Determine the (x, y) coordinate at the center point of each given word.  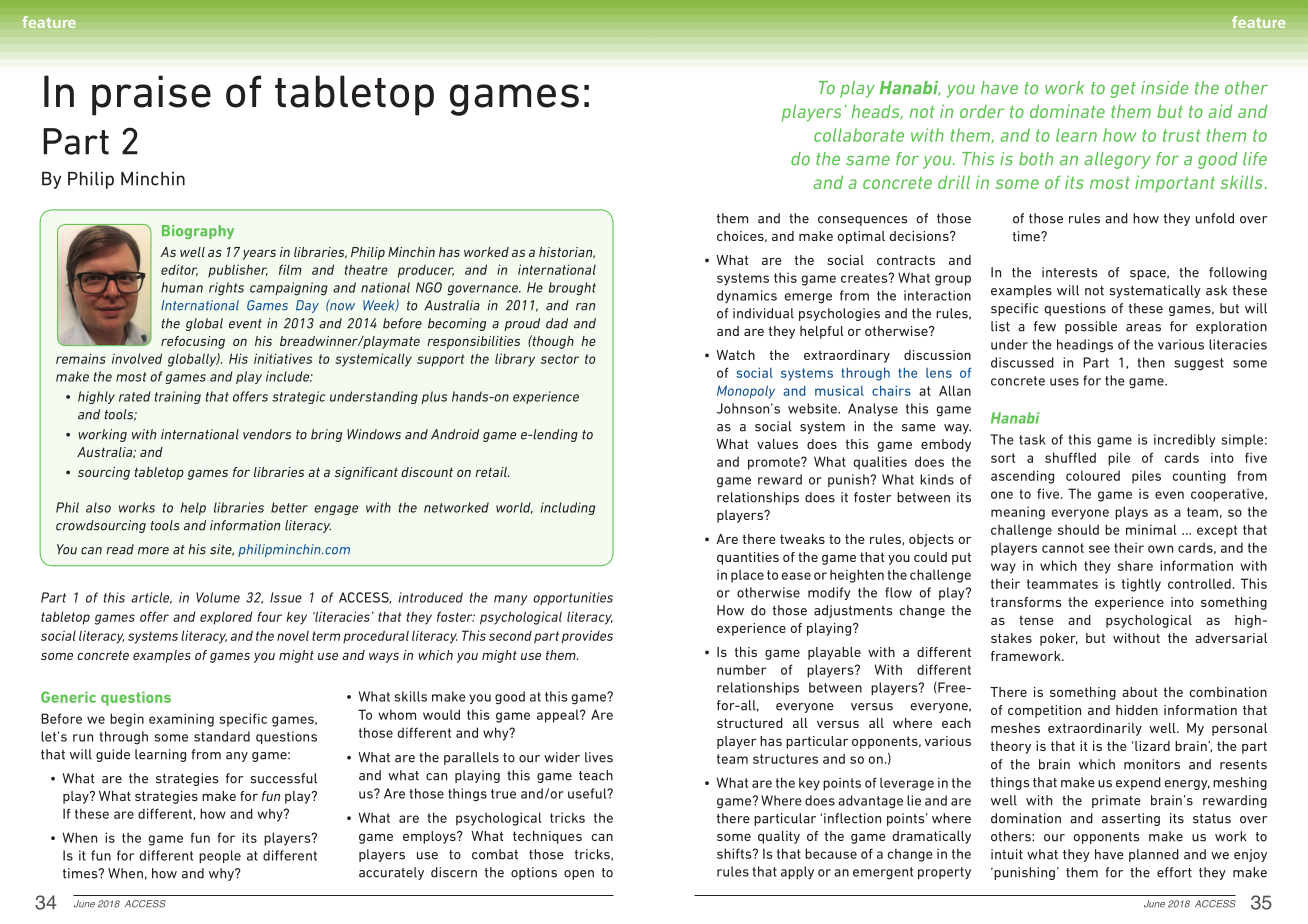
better (289, 507)
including (568, 508)
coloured (1093, 475)
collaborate (859, 135)
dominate (1067, 111)
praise (151, 95)
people (220, 856)
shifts (735, 853)
